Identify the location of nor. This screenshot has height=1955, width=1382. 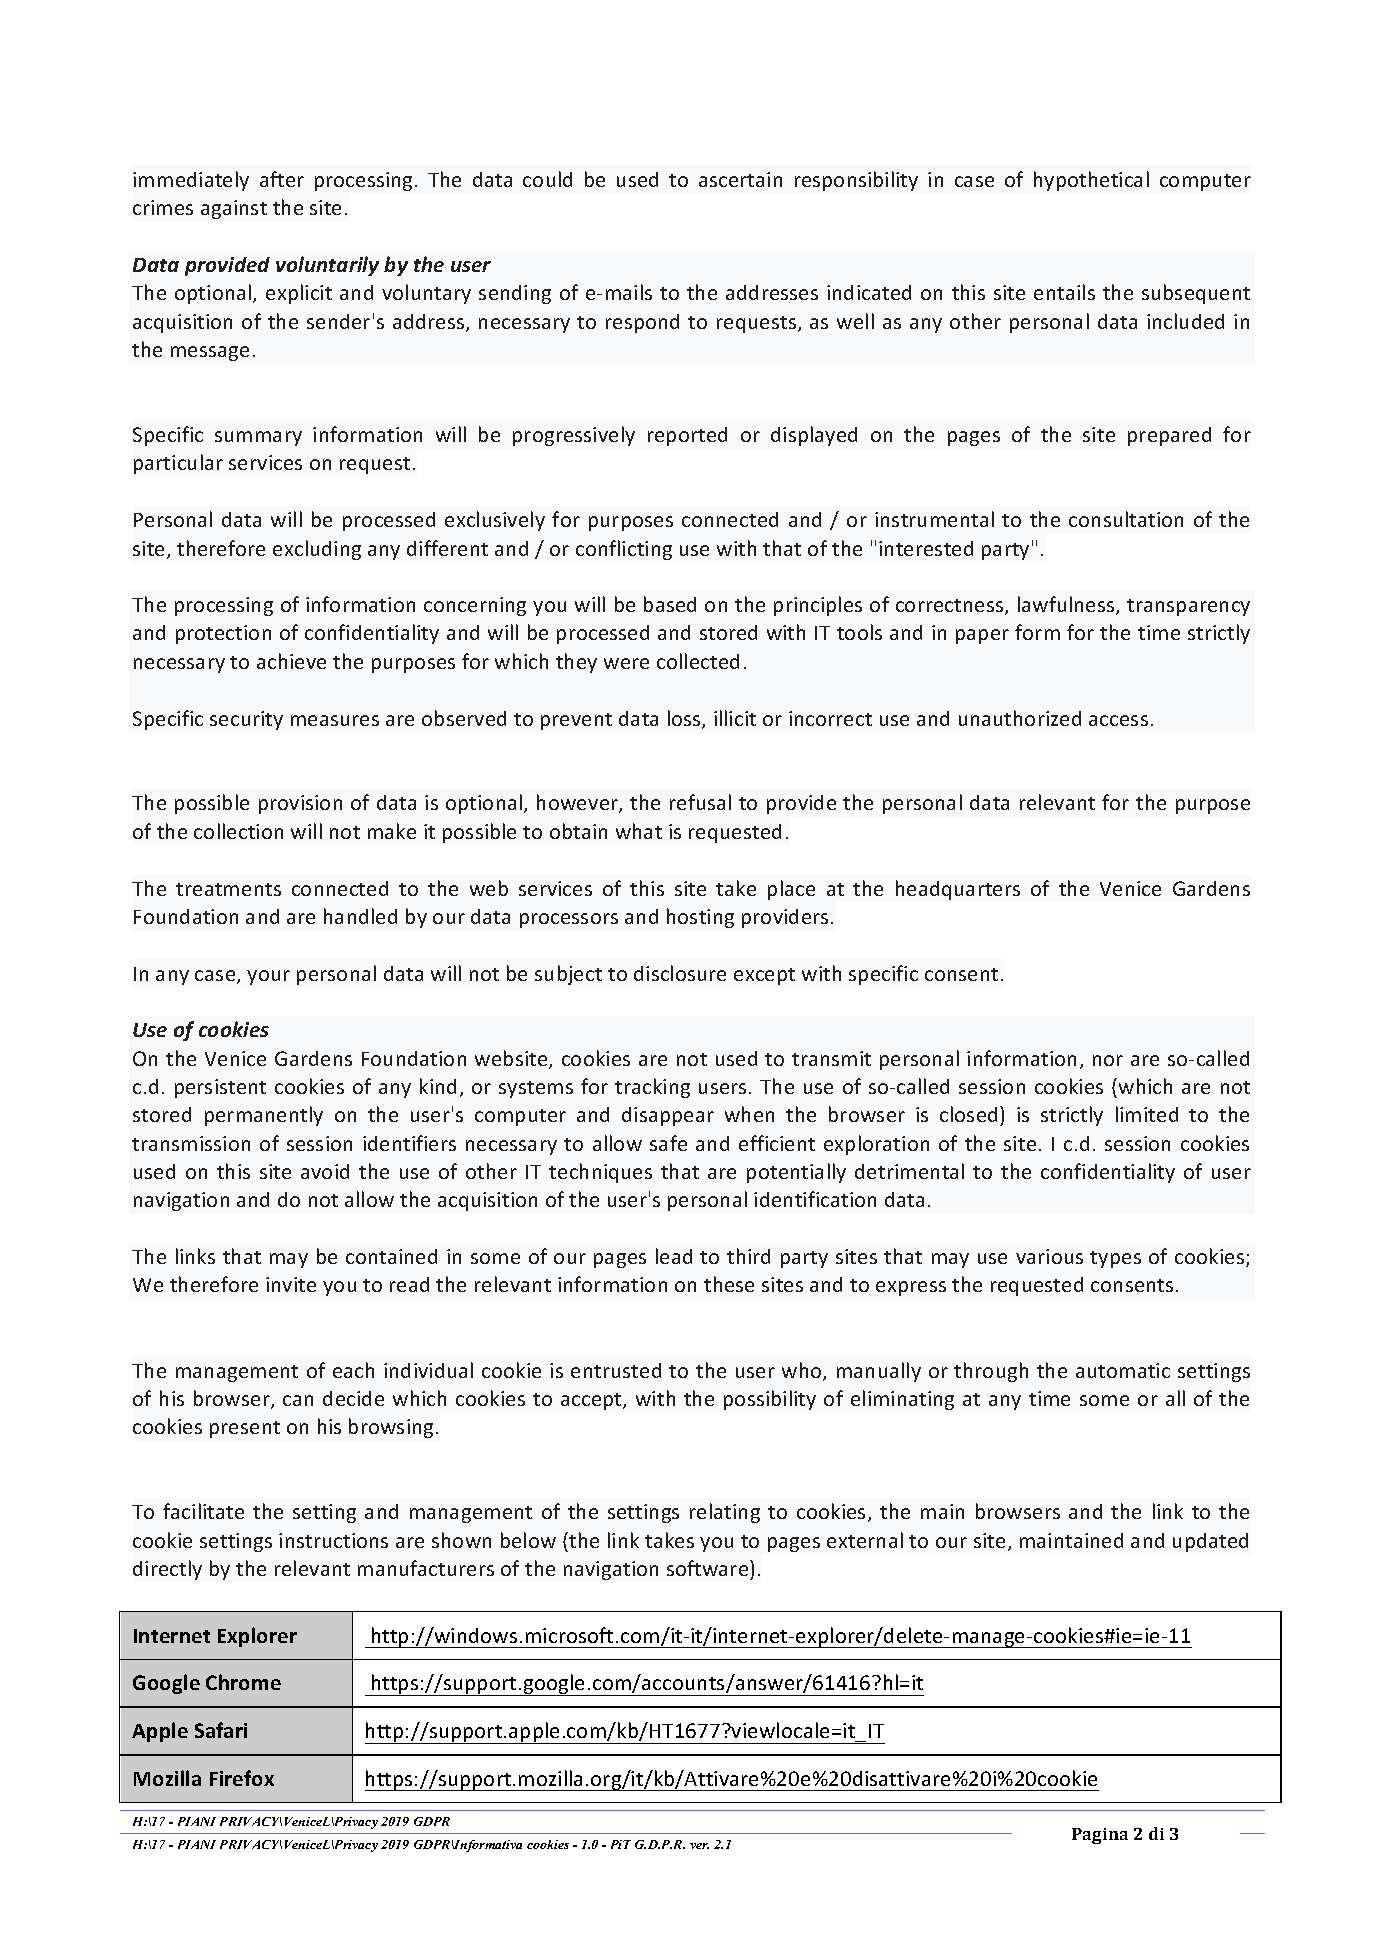
(1108, 1060).
